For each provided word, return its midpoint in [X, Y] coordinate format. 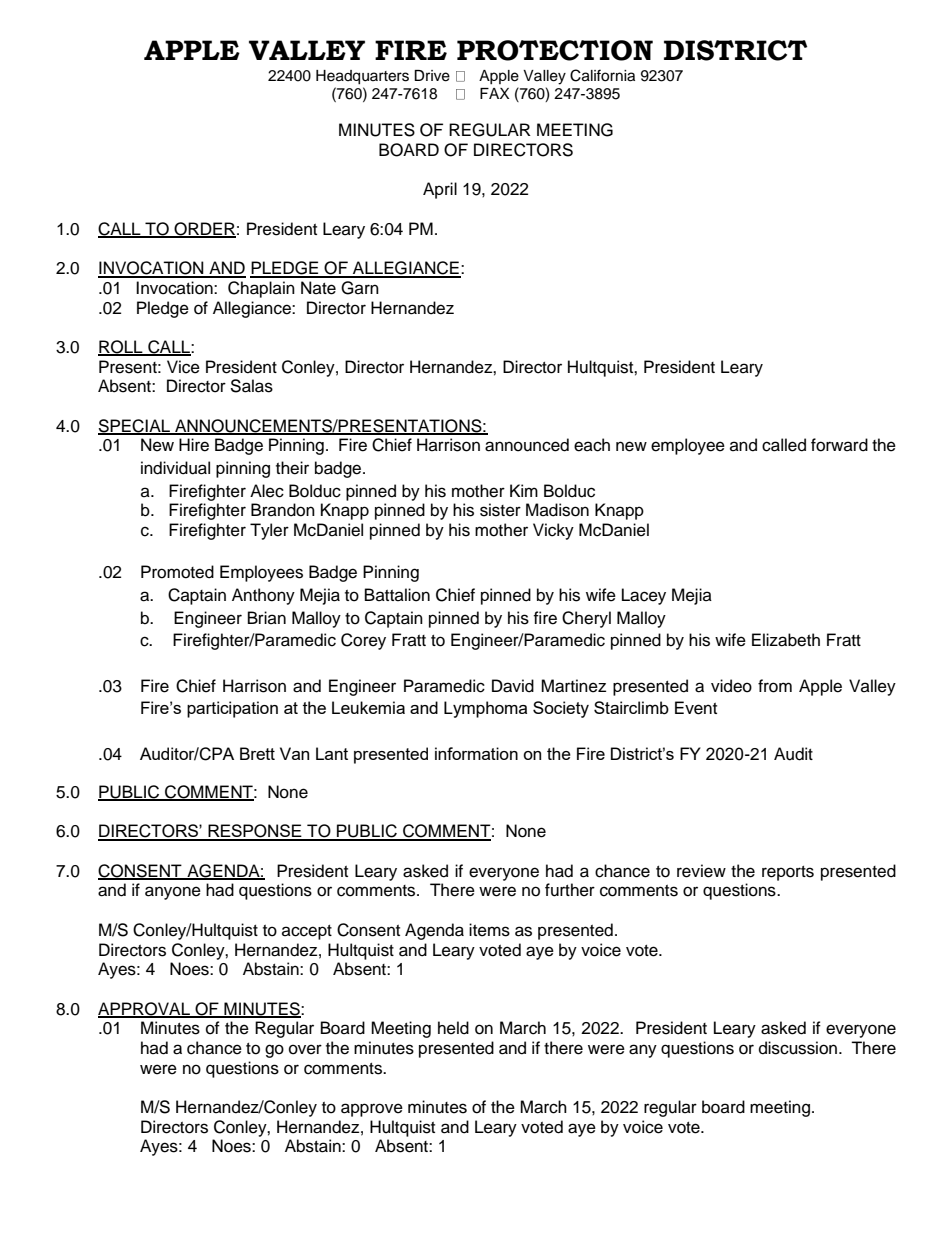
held [453, 1028]
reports [788, 873]
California [602, 75]
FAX [494, 93]
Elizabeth [786, 640]
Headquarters [362, 77]
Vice [183, 367]
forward [839, 445]
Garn [360, 288]
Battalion [397, 595]
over [305, 1049]
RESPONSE [255, 832]
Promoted [177, 572]
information [476, 753]
